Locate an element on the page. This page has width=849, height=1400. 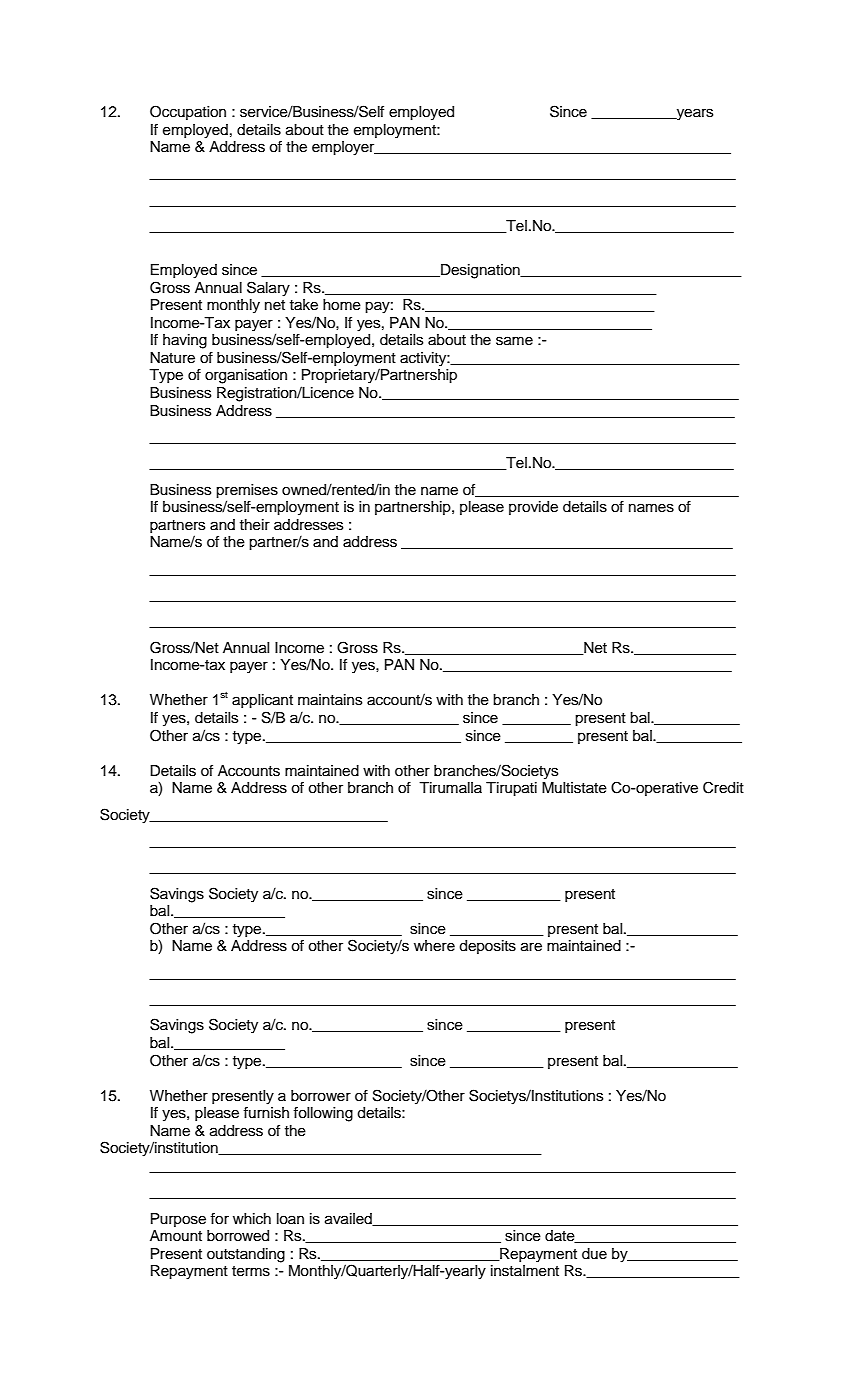
applicant is located at coordinates (262, 701).
